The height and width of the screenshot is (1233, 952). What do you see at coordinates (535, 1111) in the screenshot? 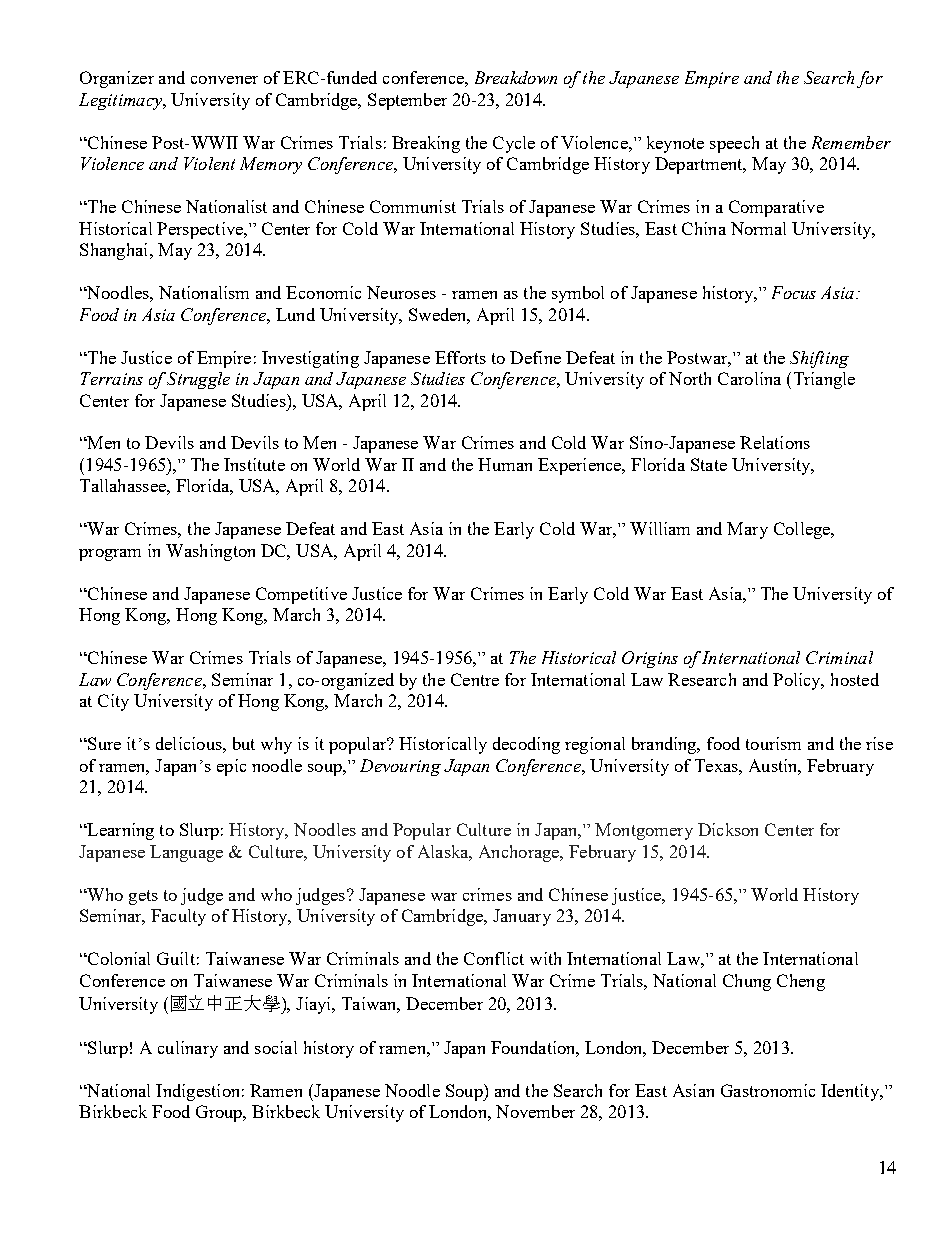
I see `November` at bounding box center [535, 1111].
